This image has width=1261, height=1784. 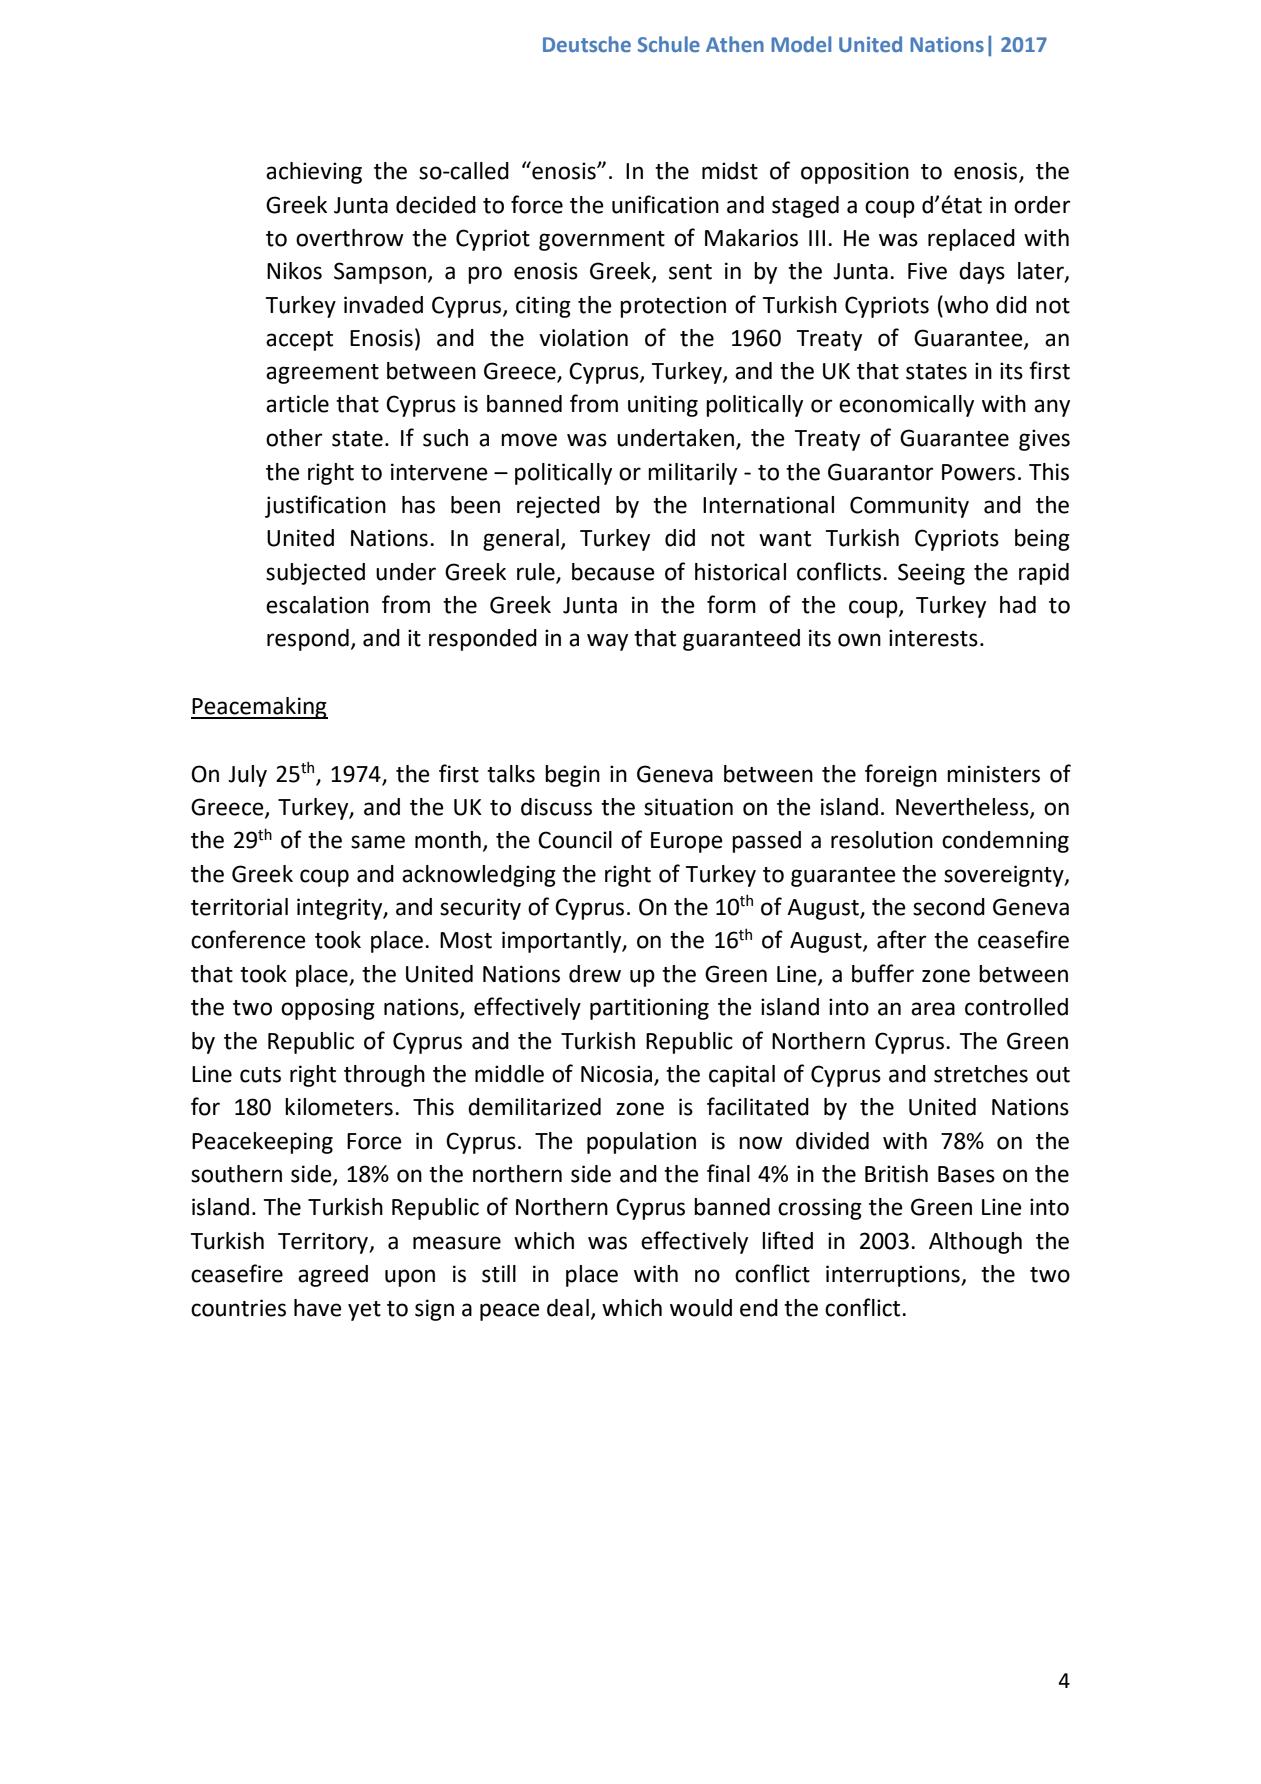 What do you see at coordinates (378, 842) in the image?
I see `same` at bounding box center [378, 842].
